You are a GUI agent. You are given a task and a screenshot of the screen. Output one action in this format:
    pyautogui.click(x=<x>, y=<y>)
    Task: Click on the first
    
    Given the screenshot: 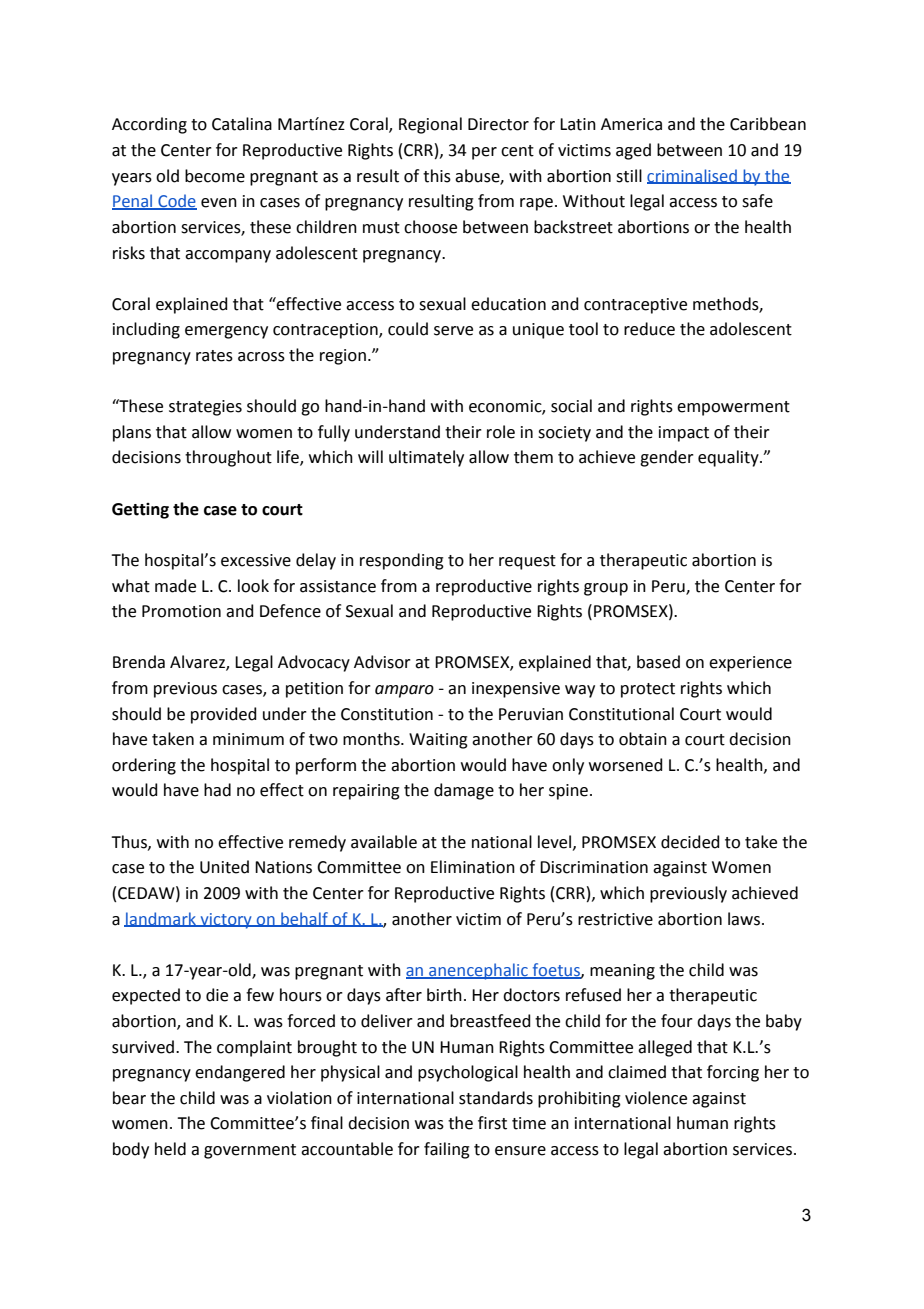 What is the action you would take?
    pyautogui.click(x=492, y=1123)
